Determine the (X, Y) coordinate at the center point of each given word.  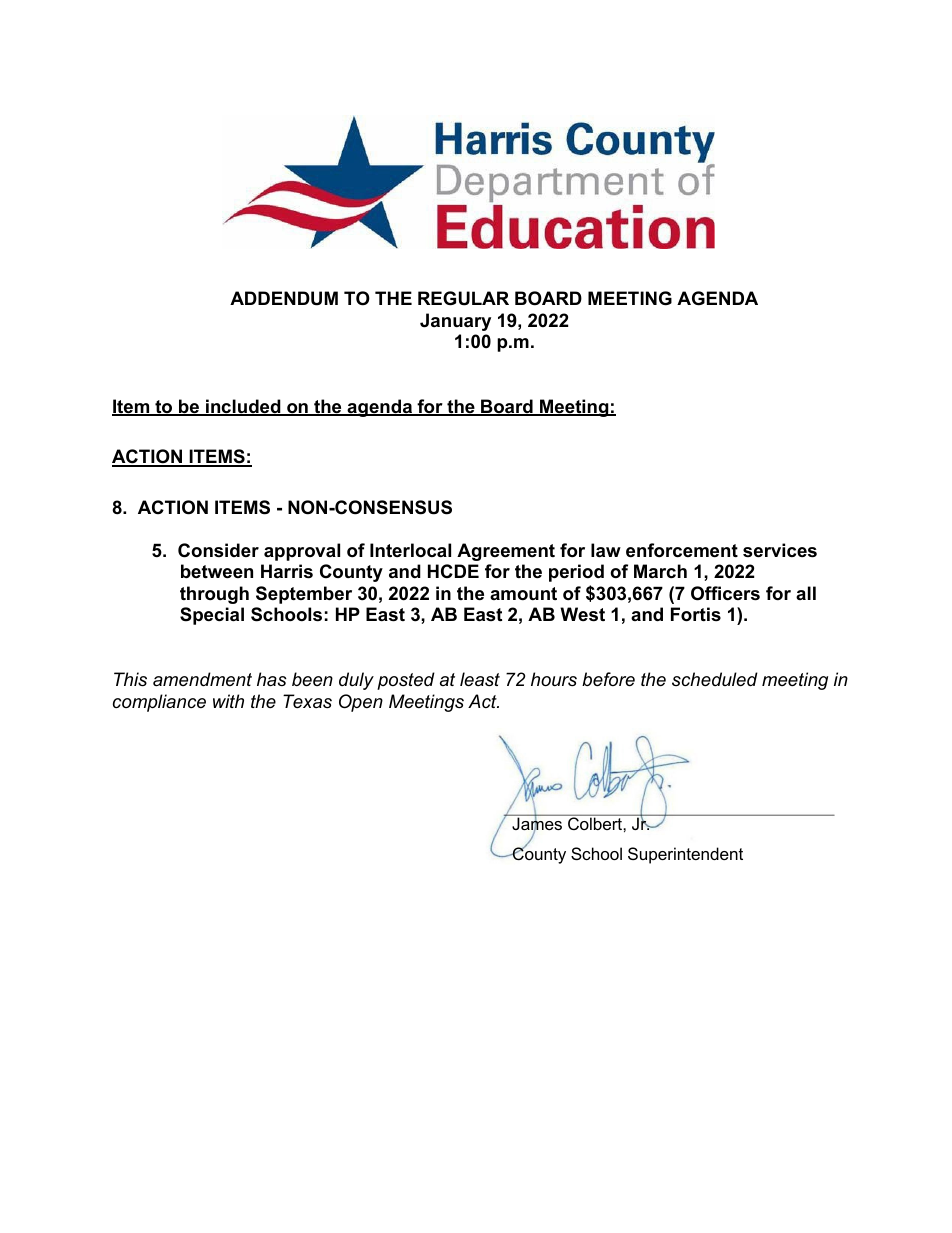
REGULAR (463, 298)
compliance (159, 703)
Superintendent (685, 855)
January (455, 322)
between (217, 571)
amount (523, 593)
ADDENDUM (284, 298)
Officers (725, 593)
